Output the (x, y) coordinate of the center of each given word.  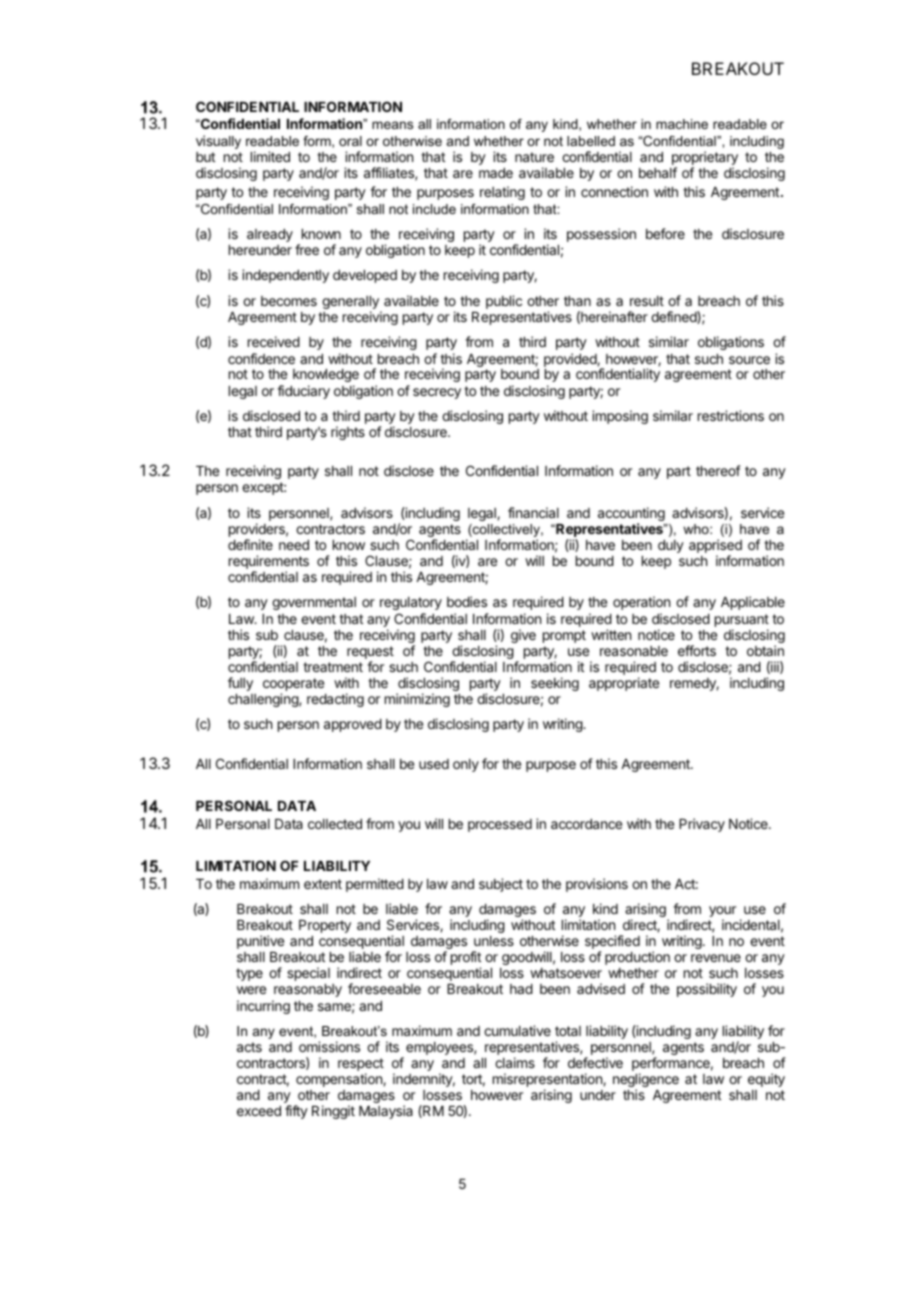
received (274, 341)
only (466, 765)
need (294, 545)
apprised (715, 547)
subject (501, 885)
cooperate (293, 686)
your (722, 913)
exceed (259, 1111)
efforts (697, 650)
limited (270, 156)
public (504, 302)
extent (323, 884)
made (496, 173)
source (749, 360)
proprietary (705, 159)
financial (533, 512)
